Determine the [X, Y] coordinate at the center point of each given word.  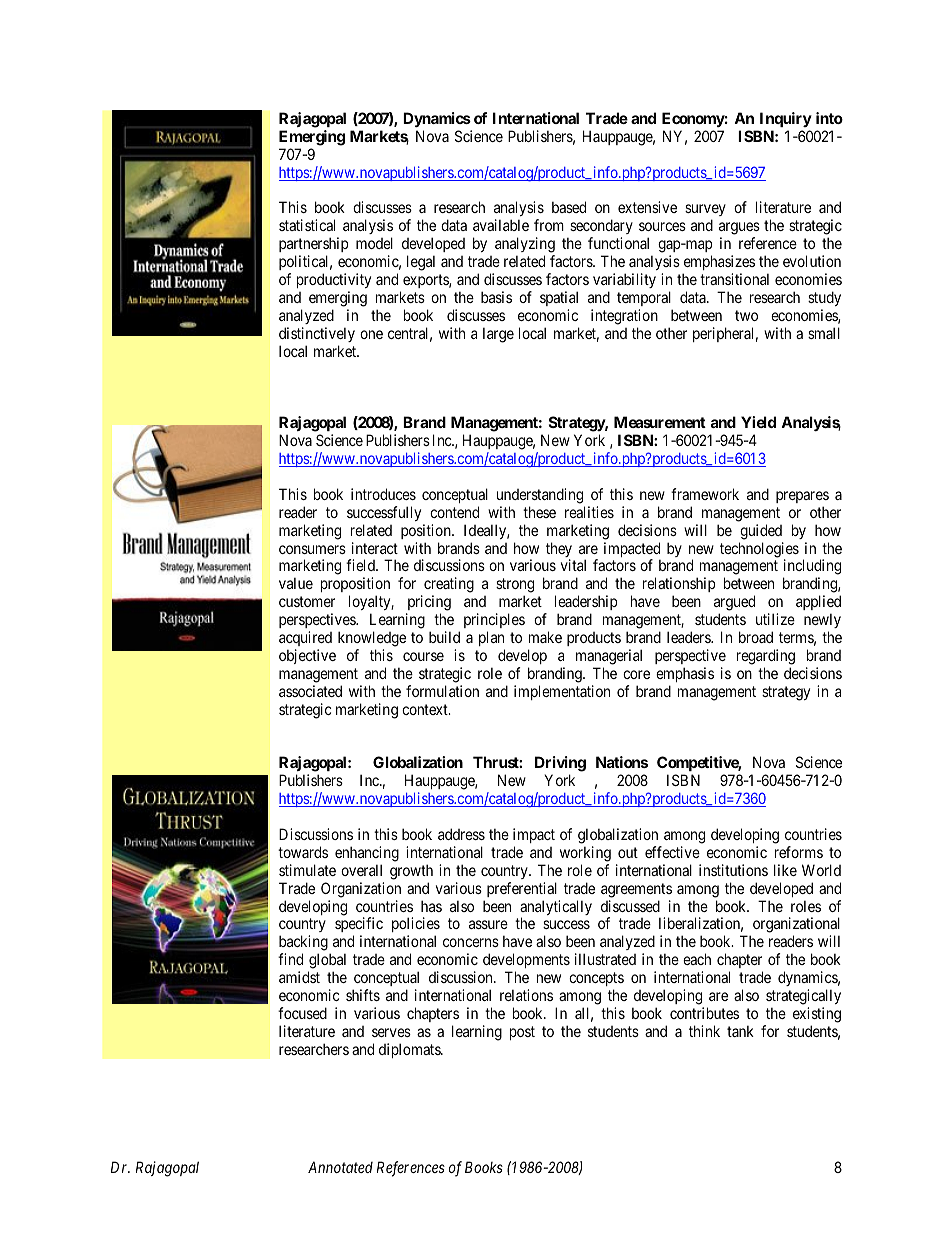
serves [391, 1032]
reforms [799, 852]
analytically [556, 909]
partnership [313, 246]
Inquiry [786, 119]
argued [734, 604]
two [746, 315]
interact [375, 548]
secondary [601, 228]
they [559, 551]
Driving [560, 765]
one [371, 334]
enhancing [367, 854]
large [498, 335]
